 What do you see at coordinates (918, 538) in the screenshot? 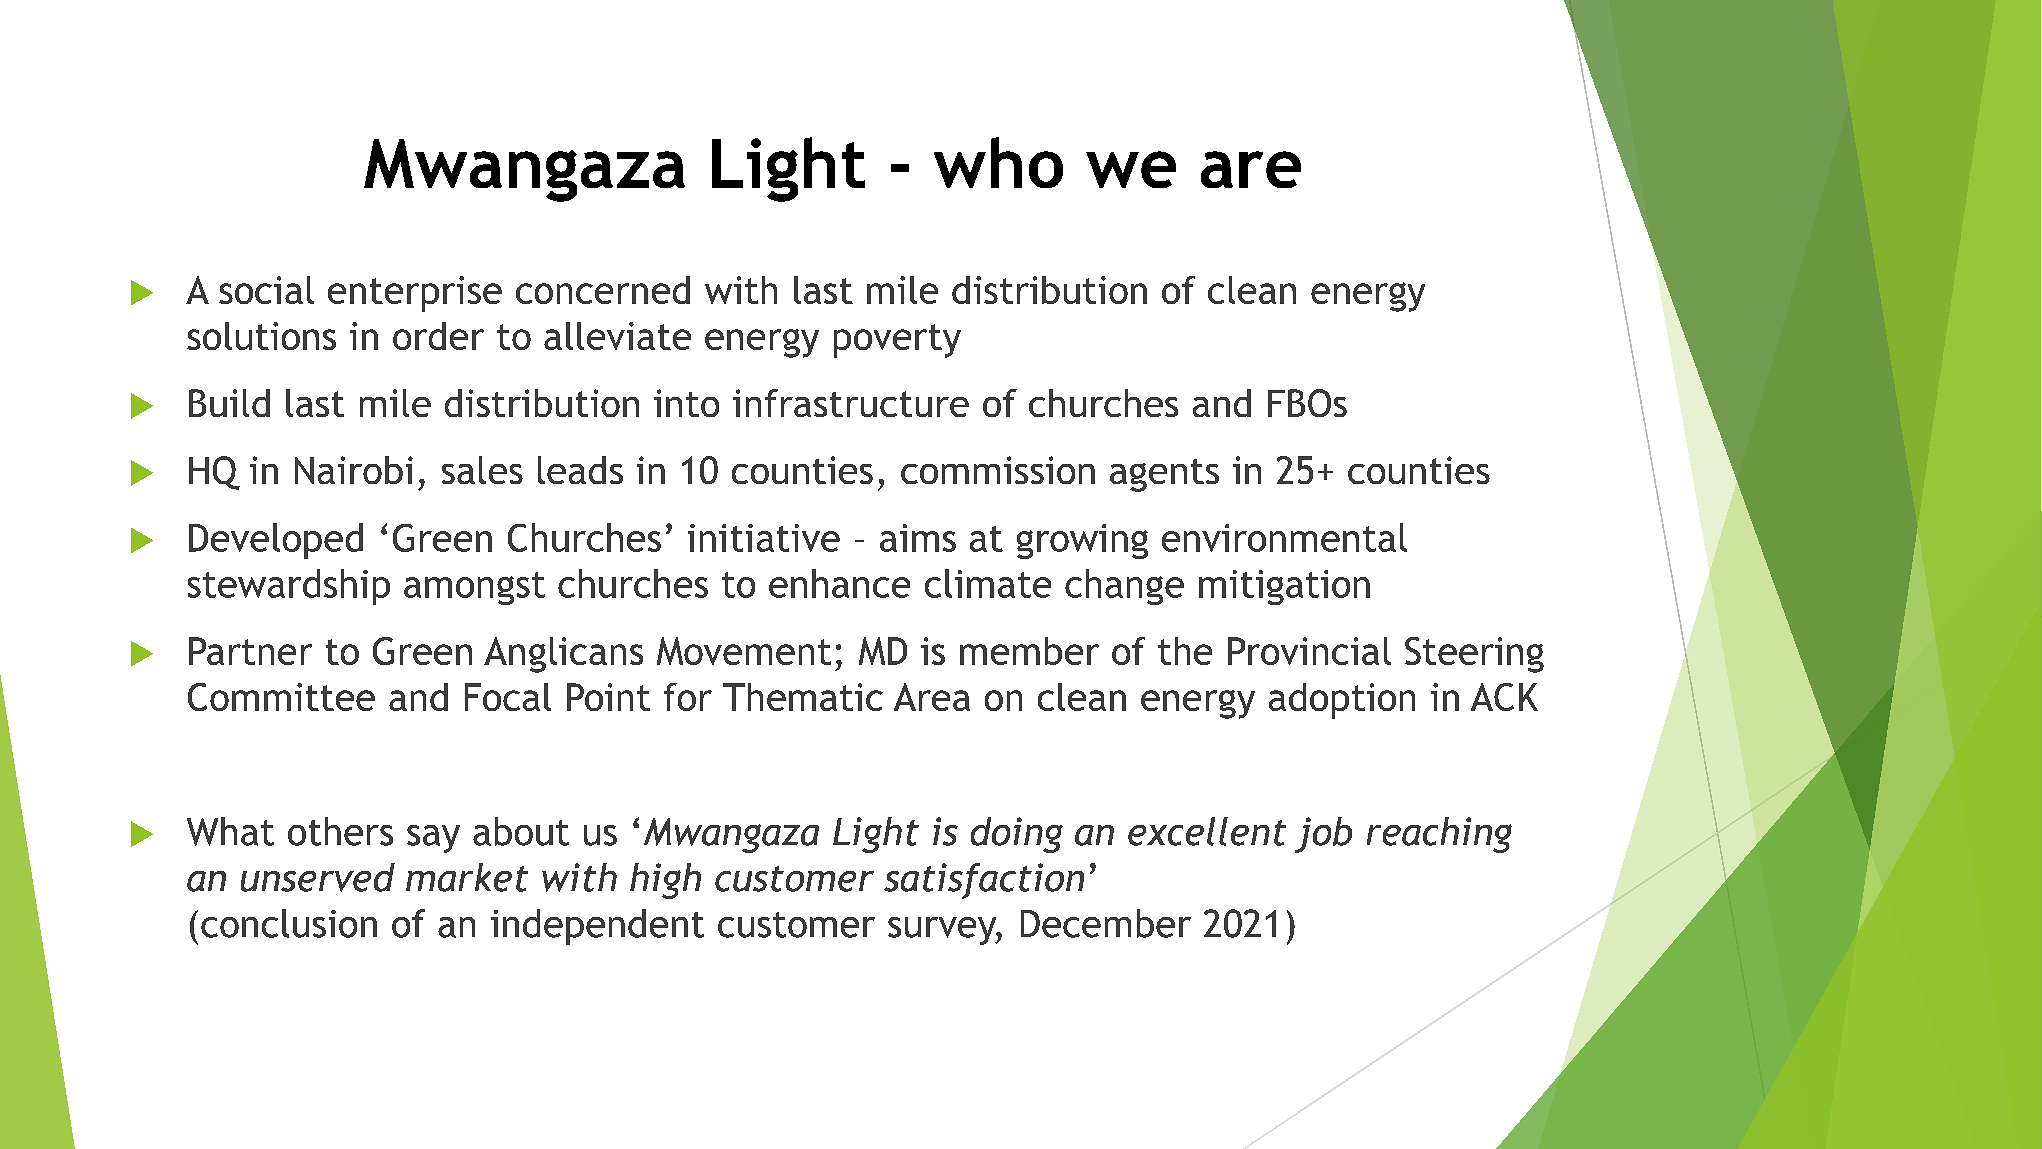
I see `aims` at bounding box center [918, 538].
